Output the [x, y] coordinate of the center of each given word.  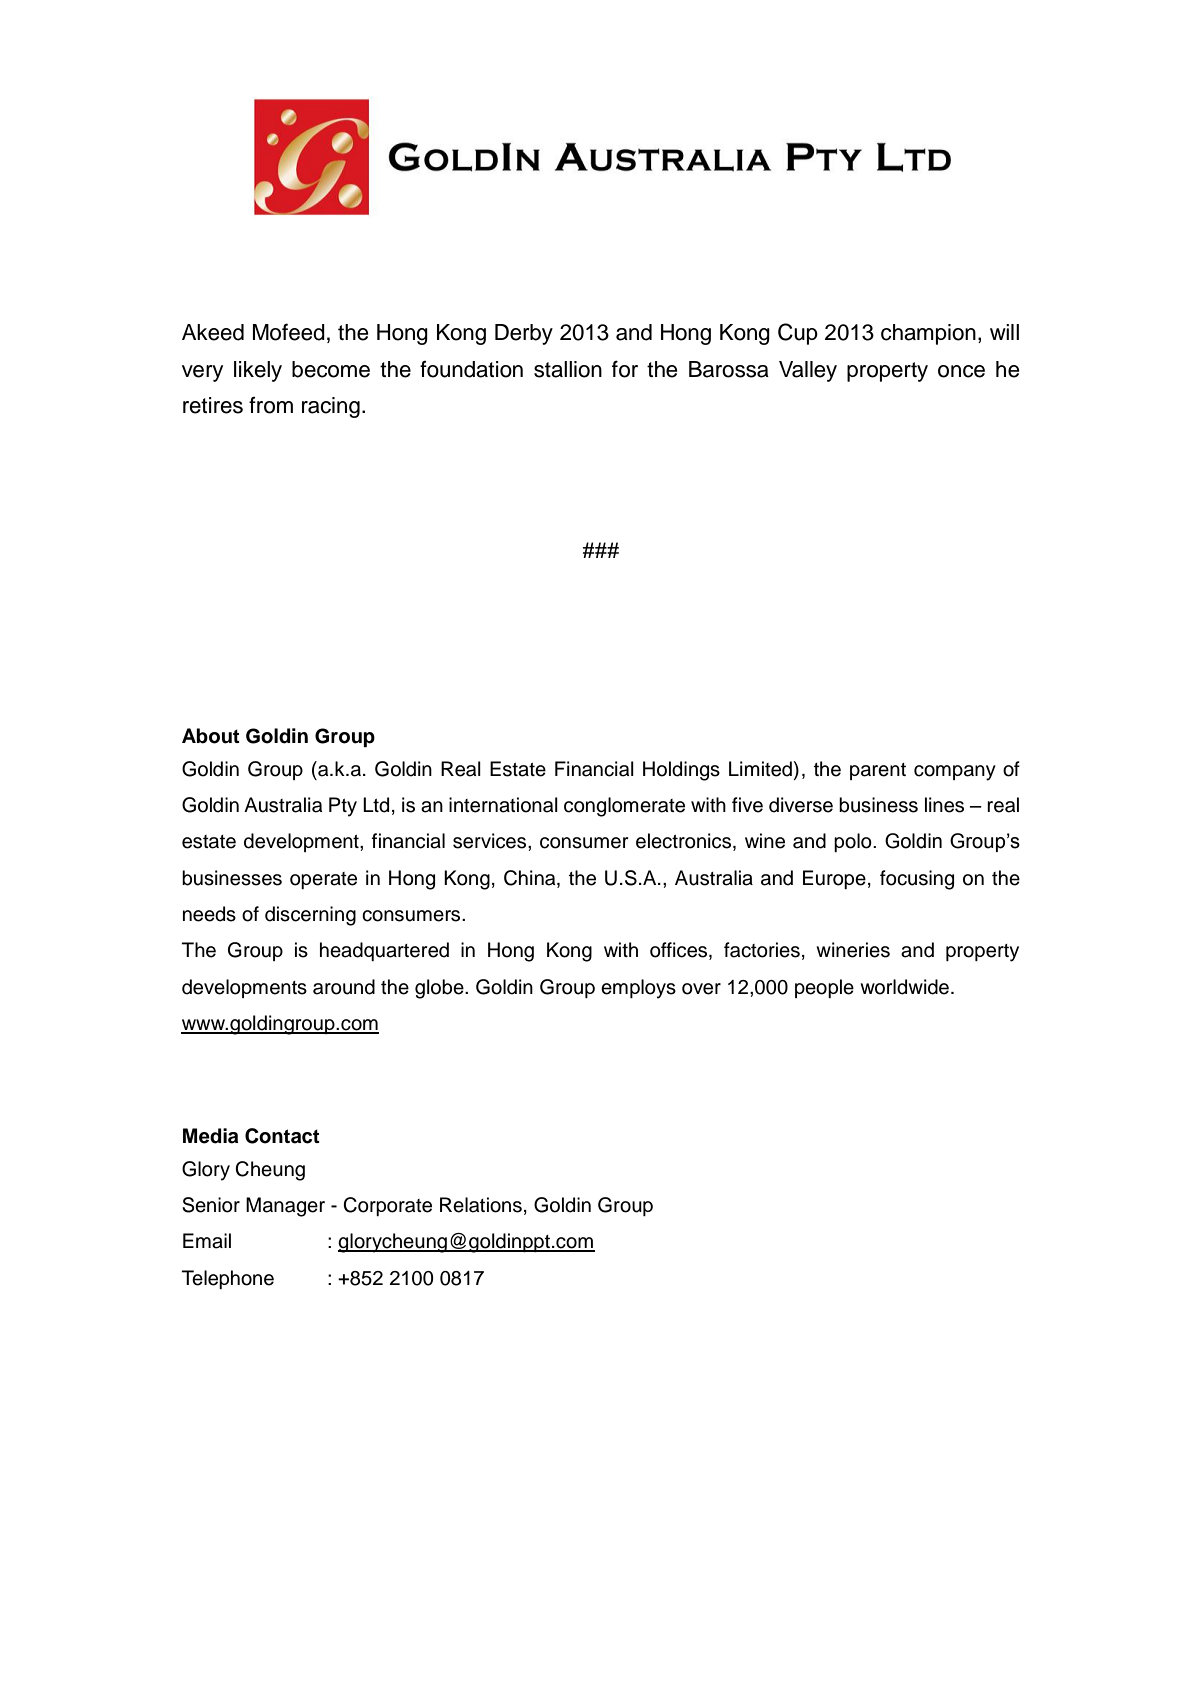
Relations [481, 1205]
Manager [285, 1207]
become [331, 369]
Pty [343, 807]
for [625, 369]
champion [928, 334]
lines [944, 805]
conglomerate [624, 807]
